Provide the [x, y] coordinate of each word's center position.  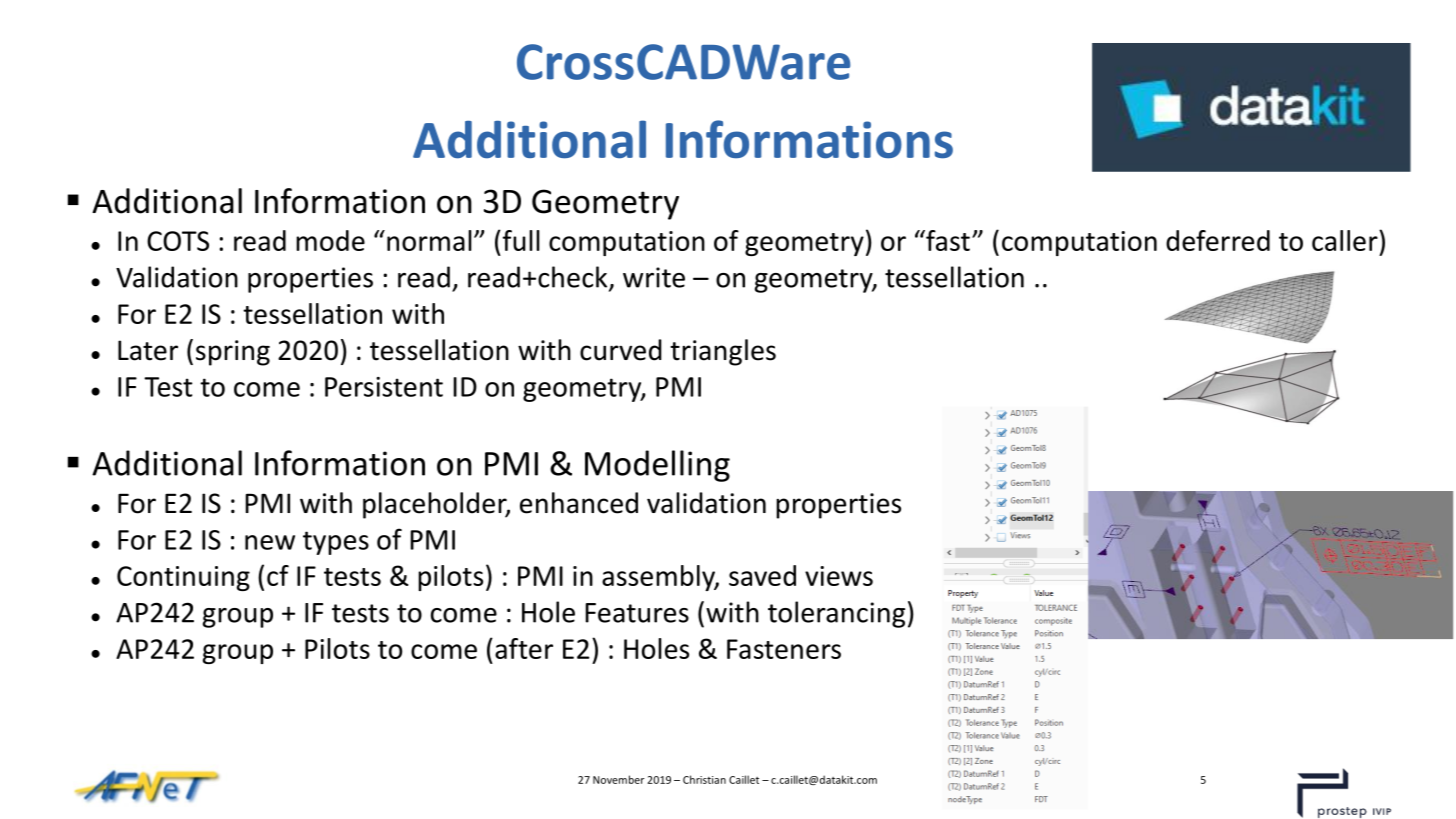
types [336, 543]
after [524, 648]
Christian [704, 779]
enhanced [579, 503]
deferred [1218, 240]
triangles [723, 352]
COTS [178, 241]
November [618, 779]
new [270, 542]
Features [637, 613]
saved [762, 575]
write [654, 277]
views [839, 576]
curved [621, 350]
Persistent [384, 387]
